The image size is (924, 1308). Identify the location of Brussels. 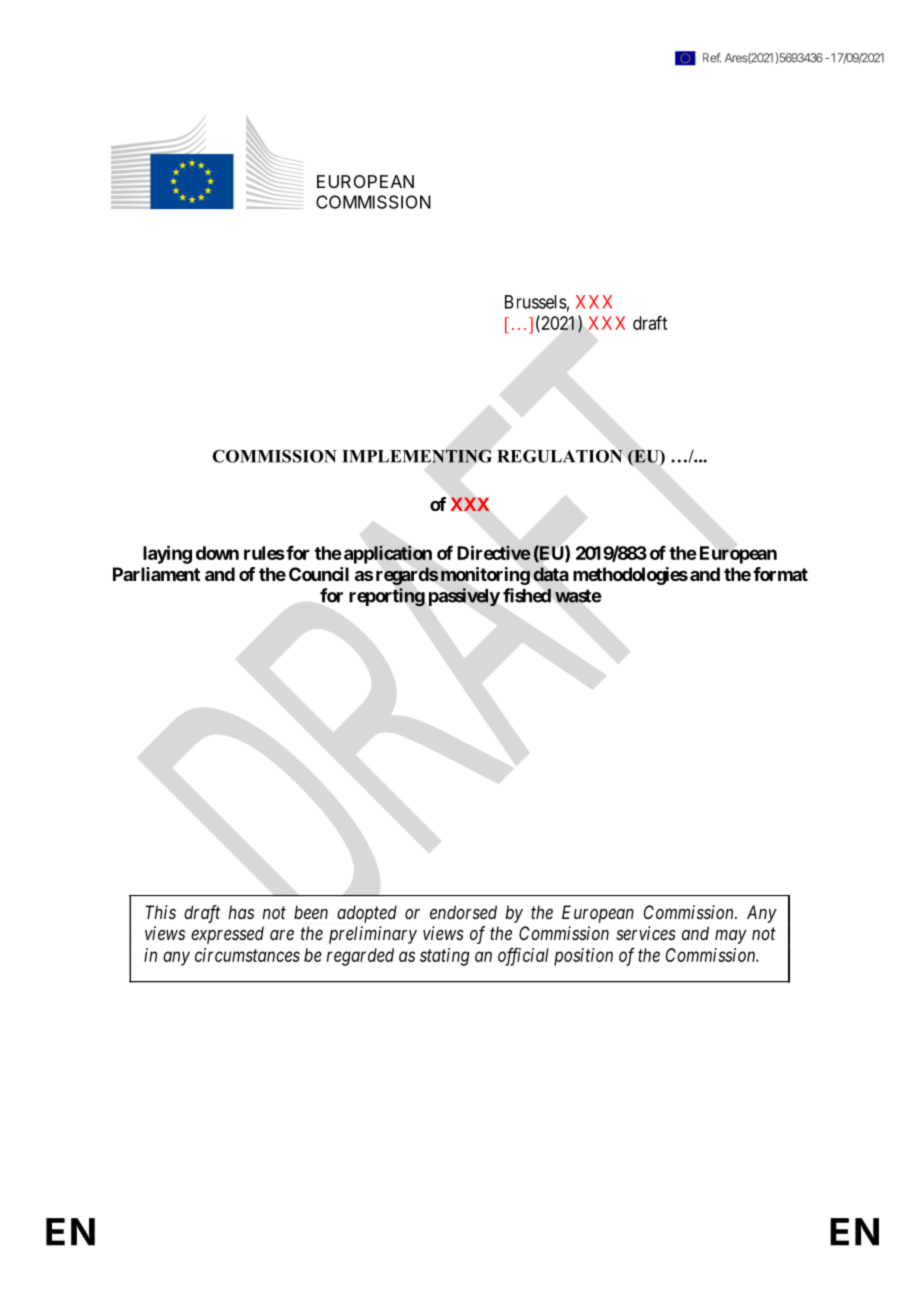
(536, 302).
